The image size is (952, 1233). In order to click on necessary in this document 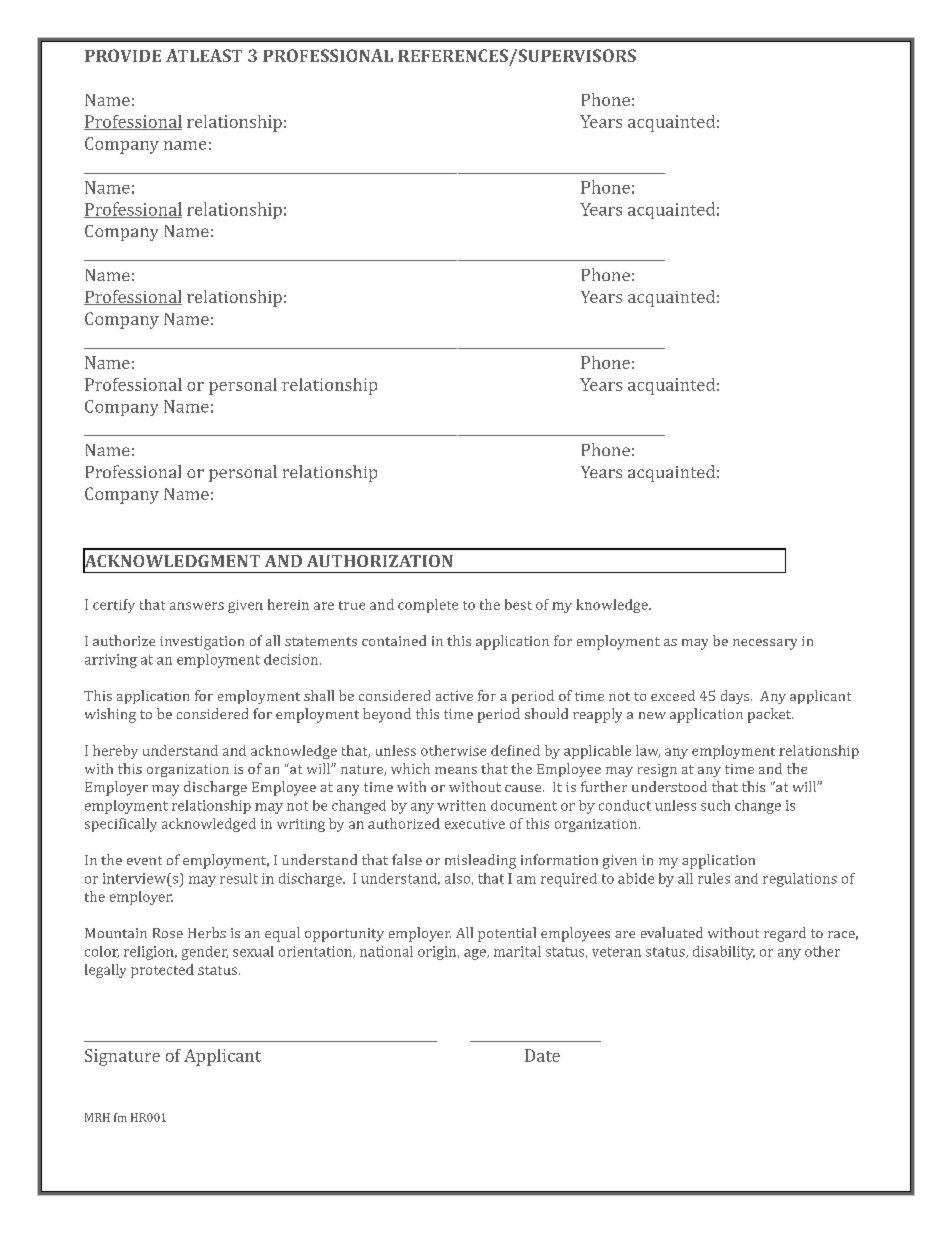, I will do `click(765, 644)`.
